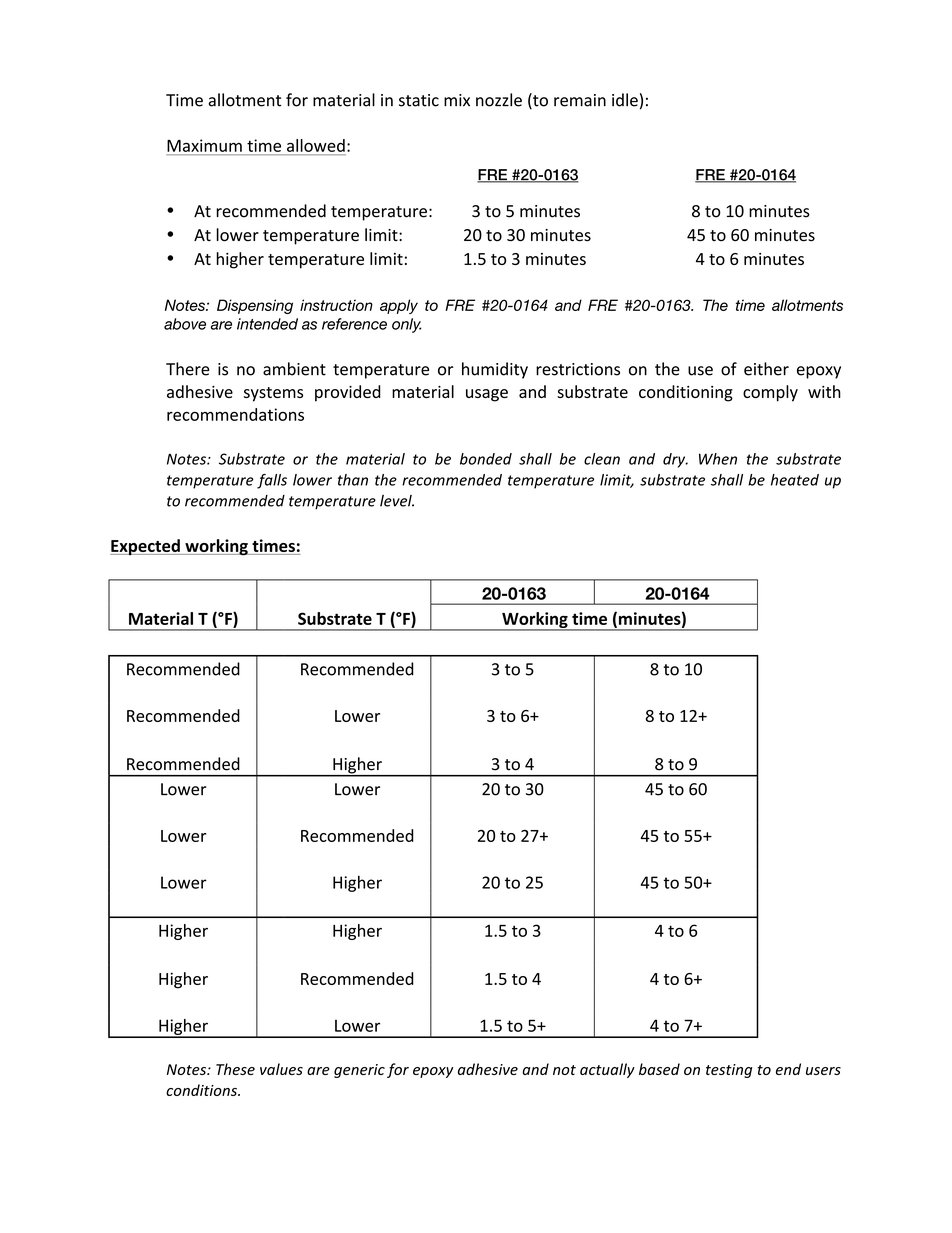  Describe the element at coordinates (718, 459) in the screenshot. I see `When` at that location.
